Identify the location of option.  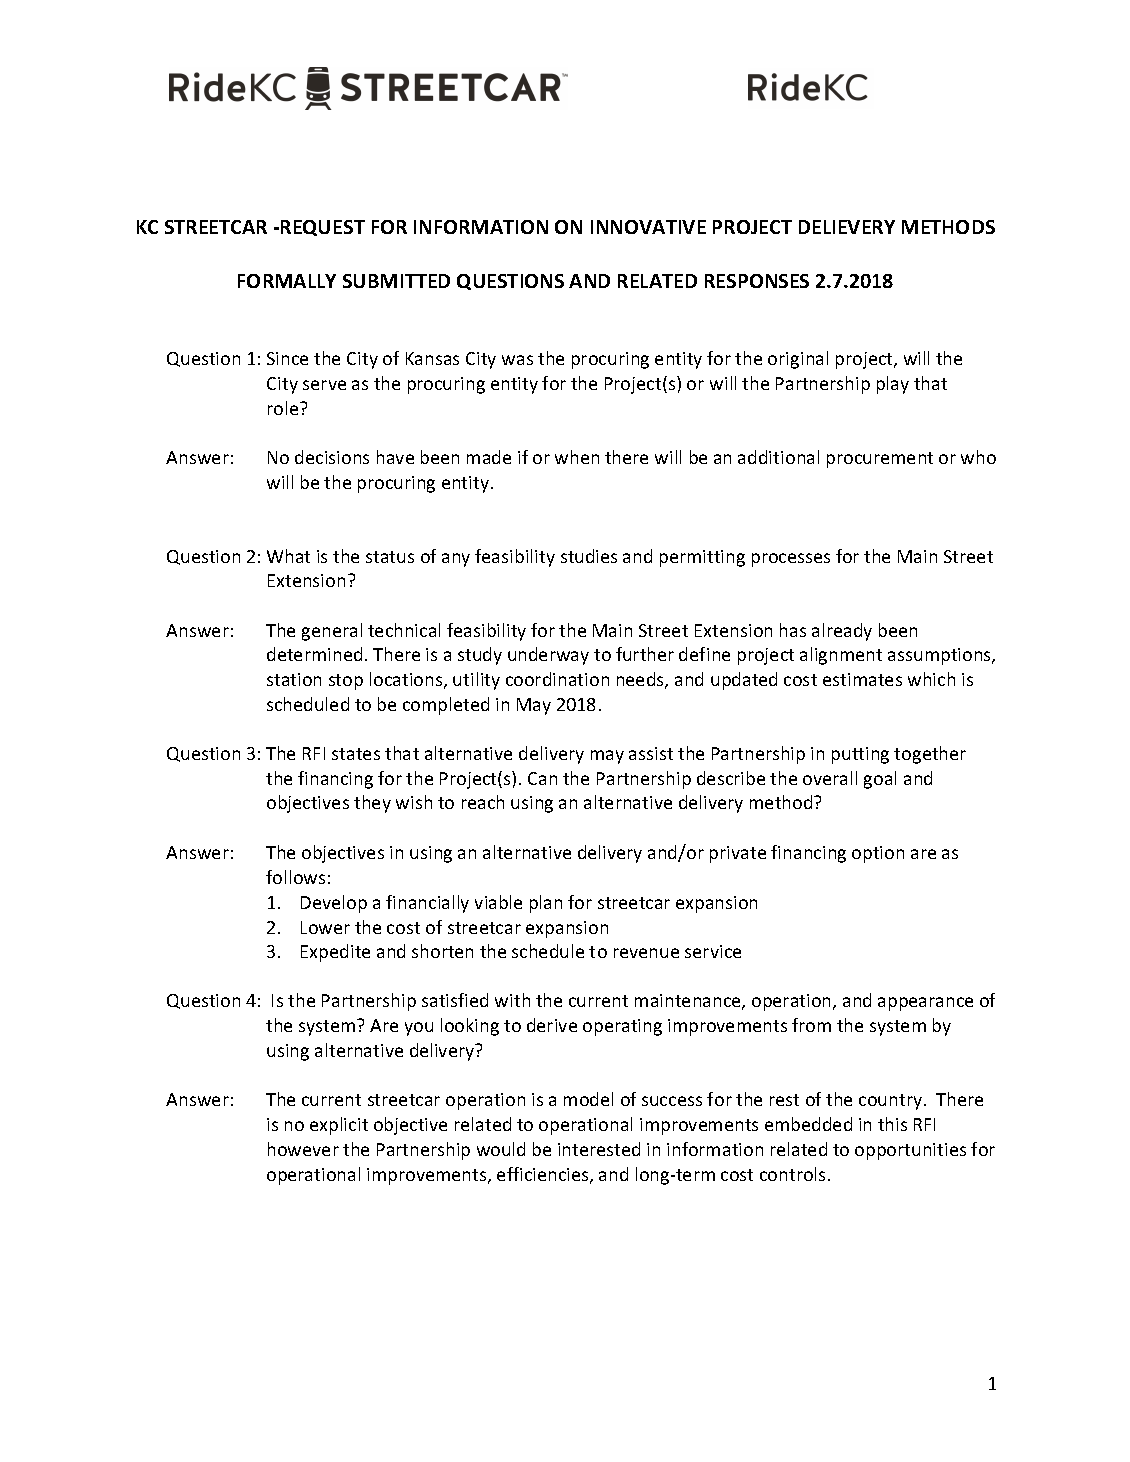
(878, 854).
